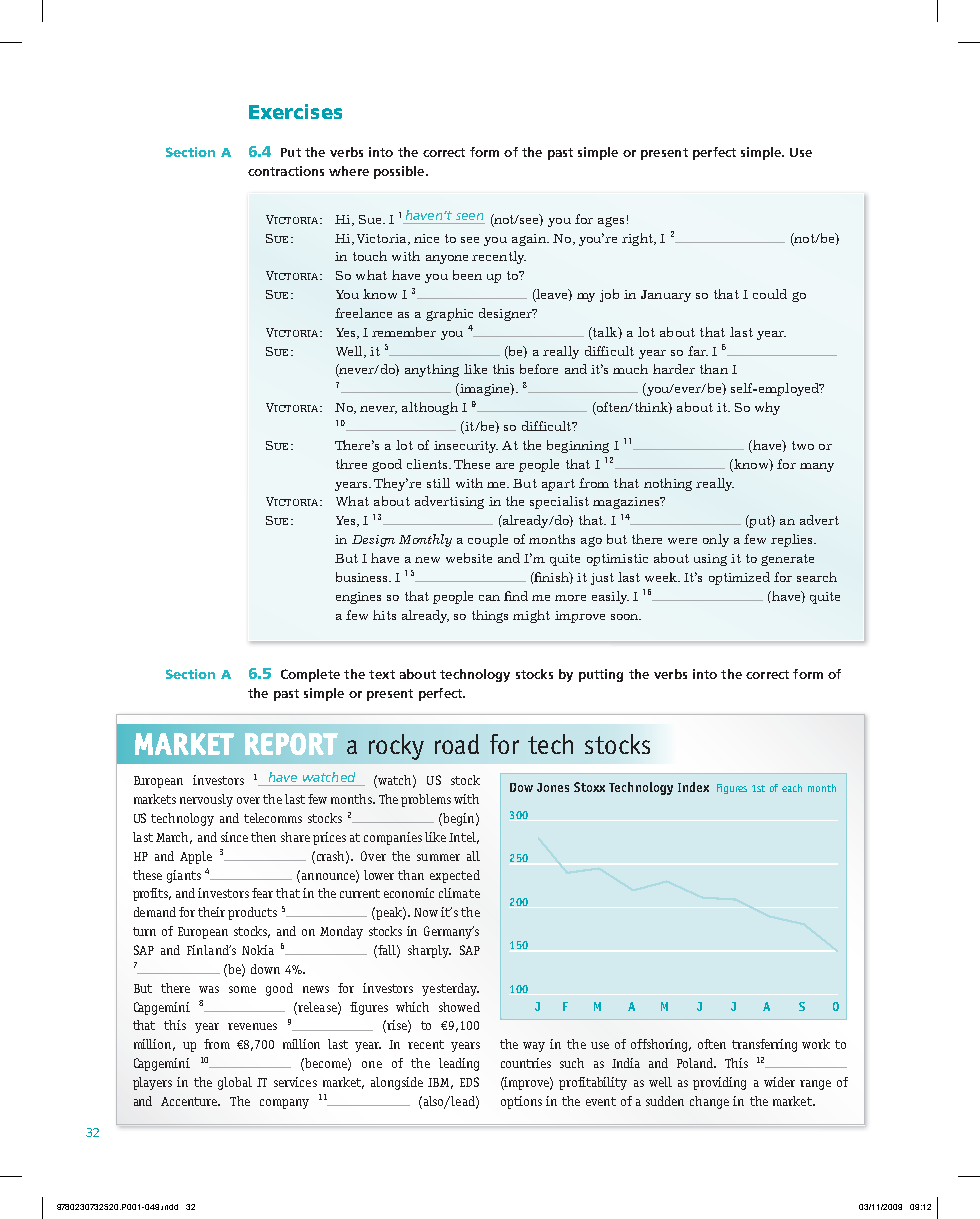 Image resolution: width=980 pixels, height=1219 pixels. I want to click on contractions, so click(286, 171).
